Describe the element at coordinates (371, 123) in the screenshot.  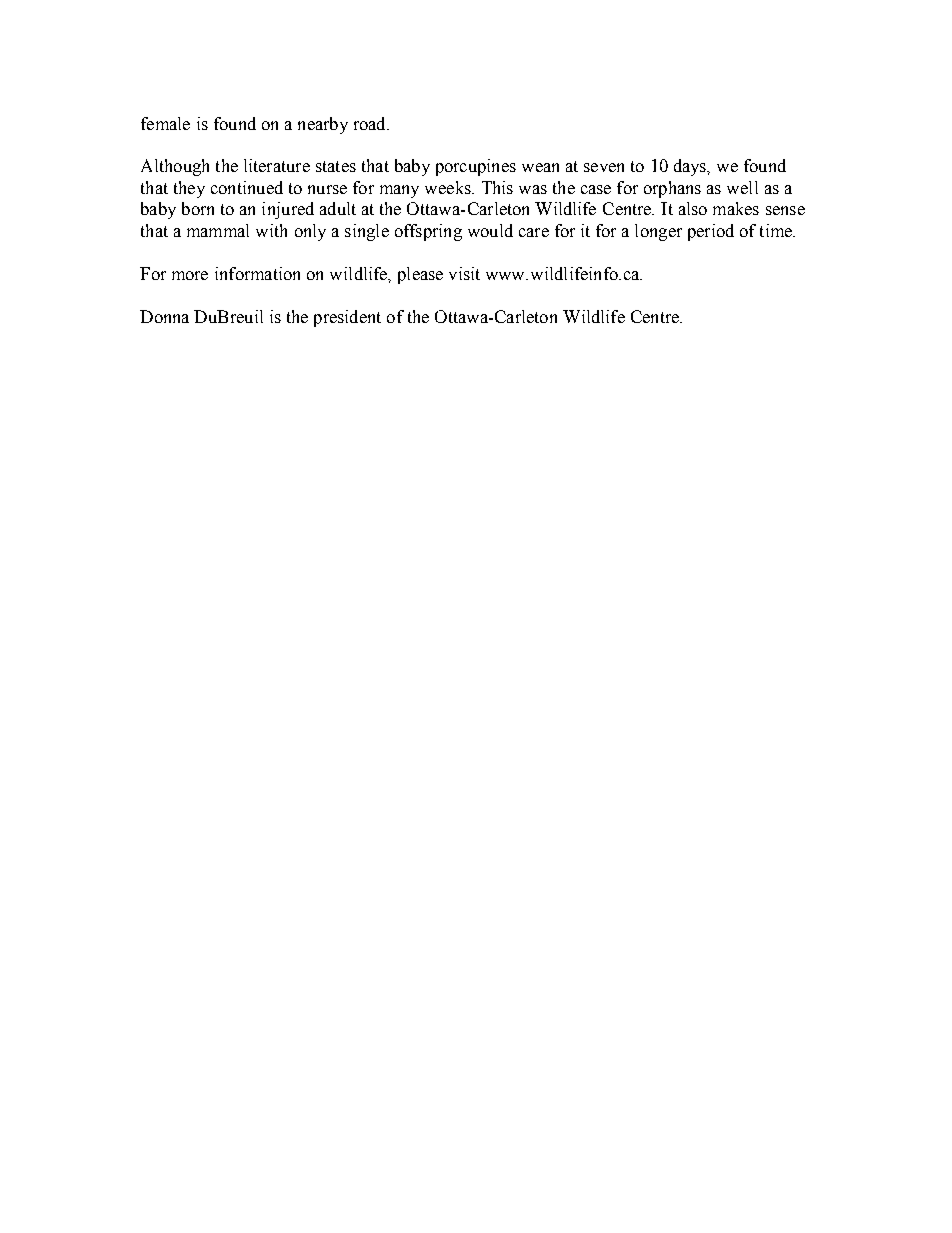
I see `road` at that location.
